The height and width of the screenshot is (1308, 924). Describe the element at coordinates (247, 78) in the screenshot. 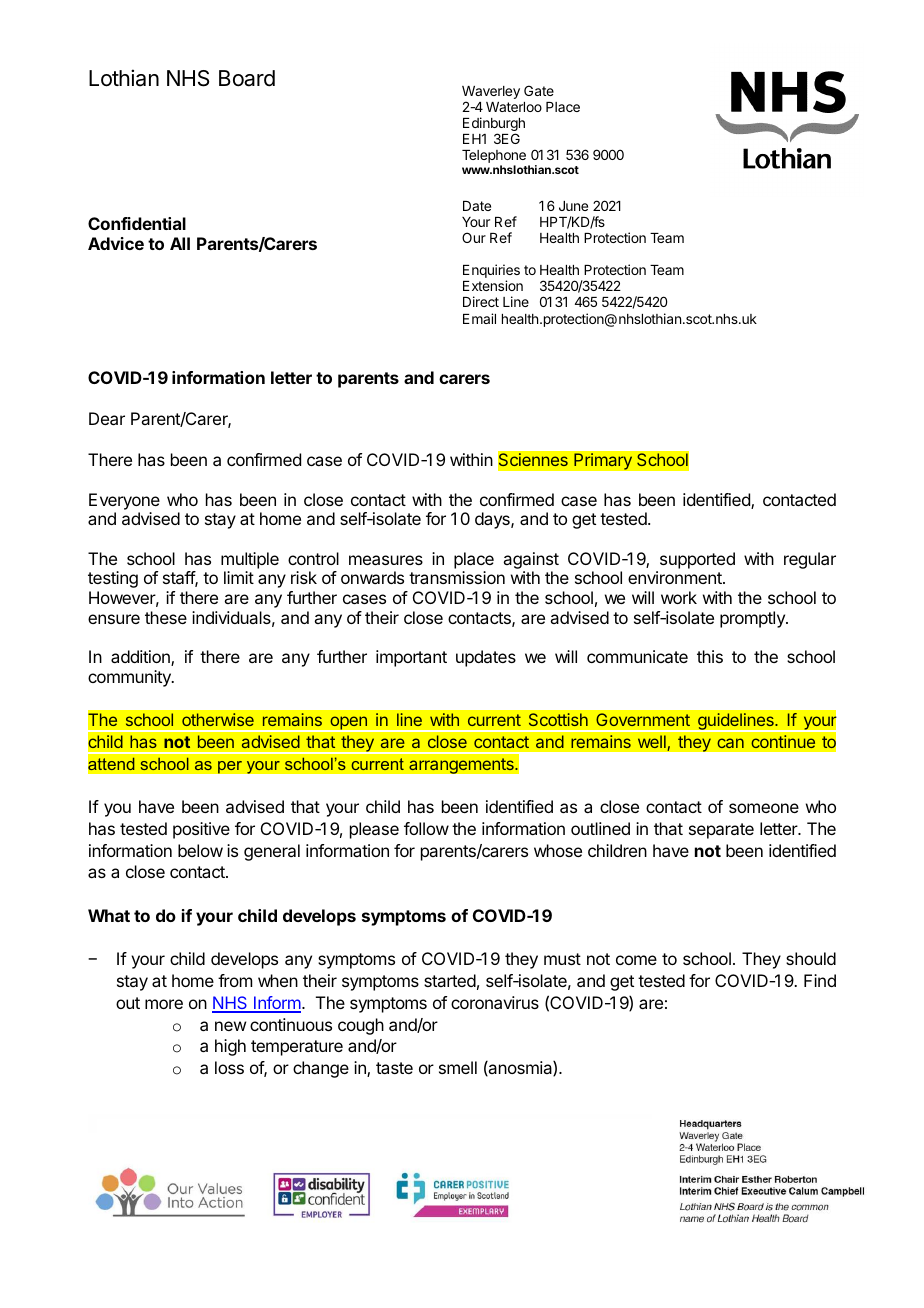

I see `Board` at that location.
